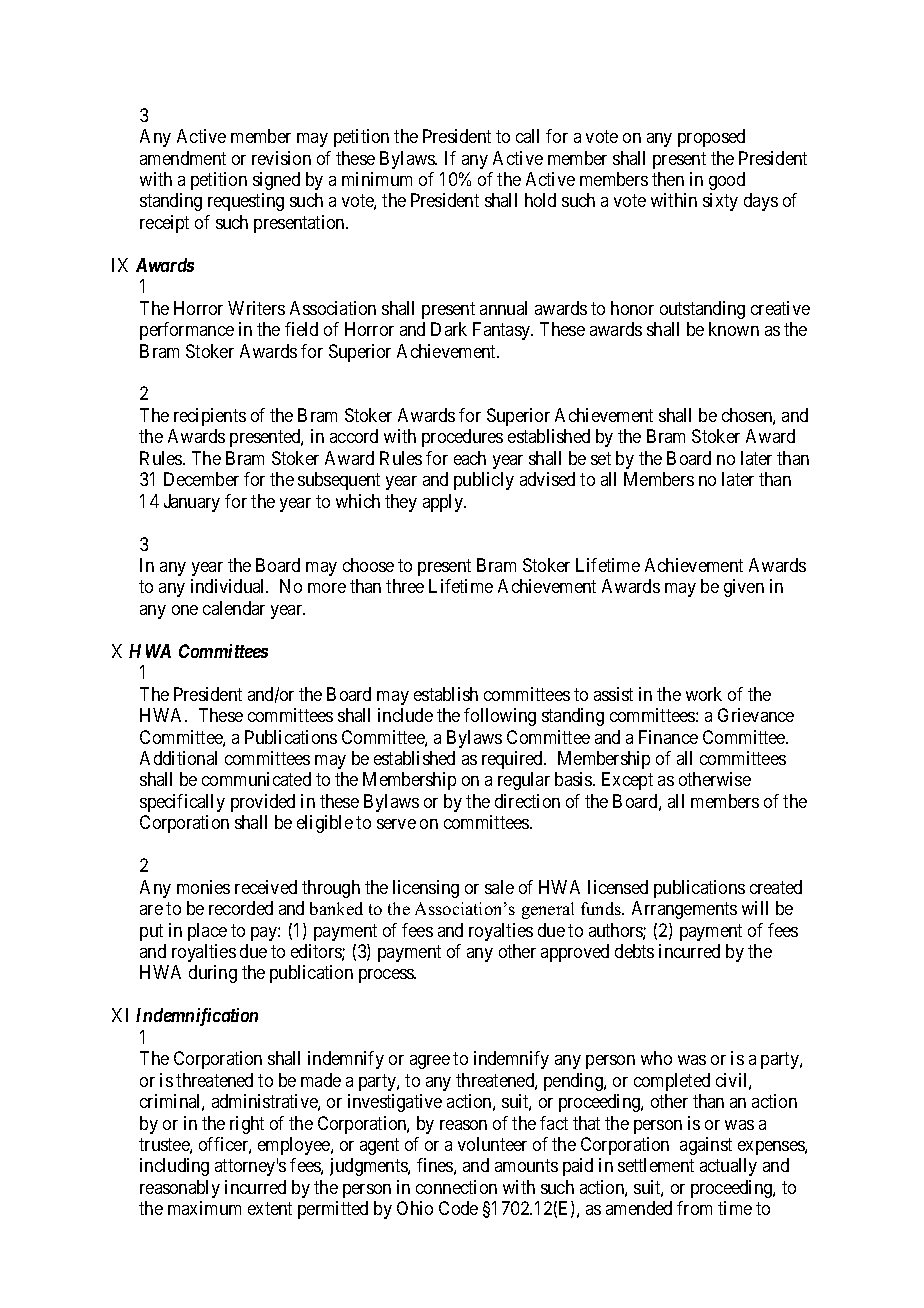 The width and height of the image is (924, 1308). Describe the element at coordinates (744, 588) in the image. I see `given` at that location.
